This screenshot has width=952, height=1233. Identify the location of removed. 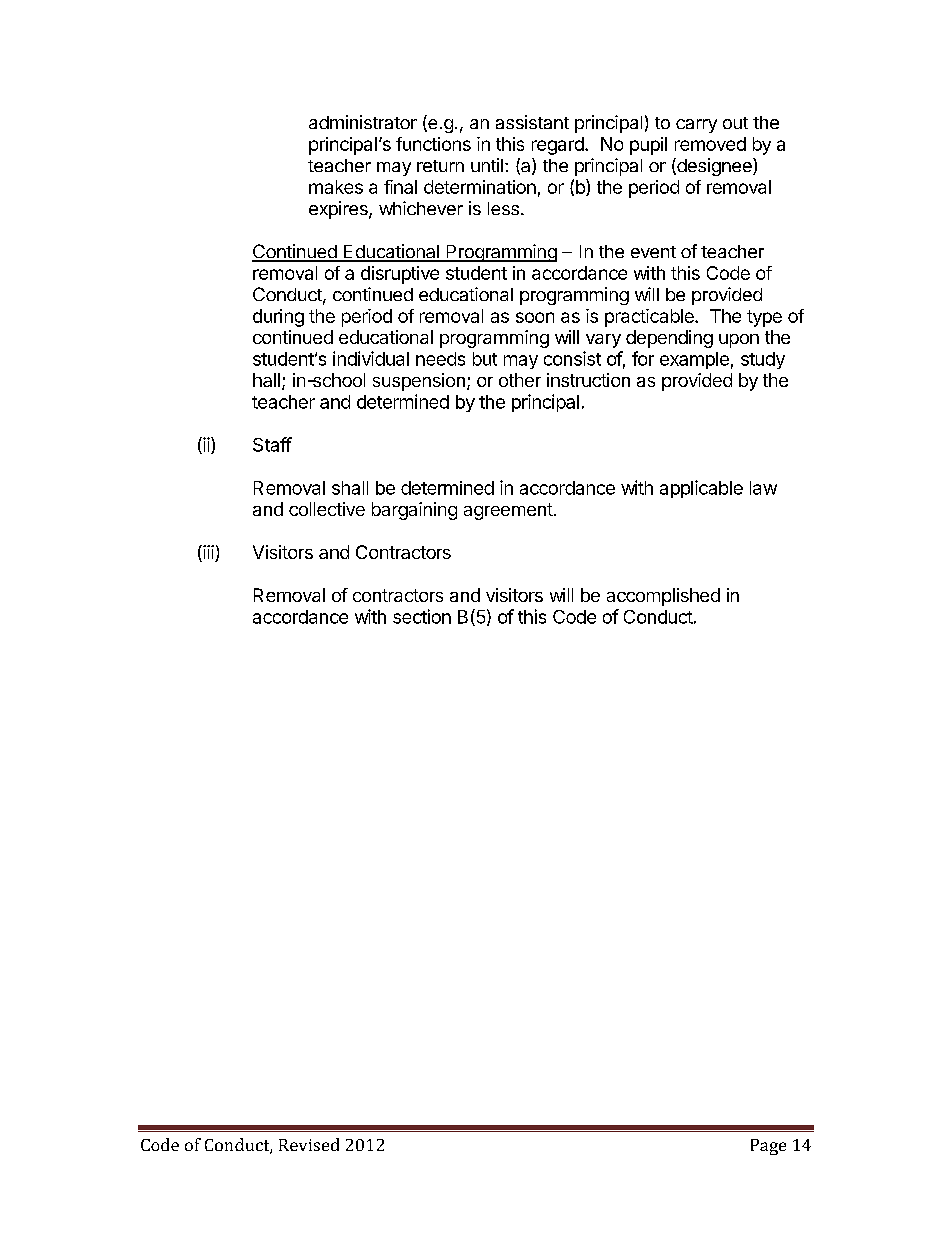
(710, 144).
